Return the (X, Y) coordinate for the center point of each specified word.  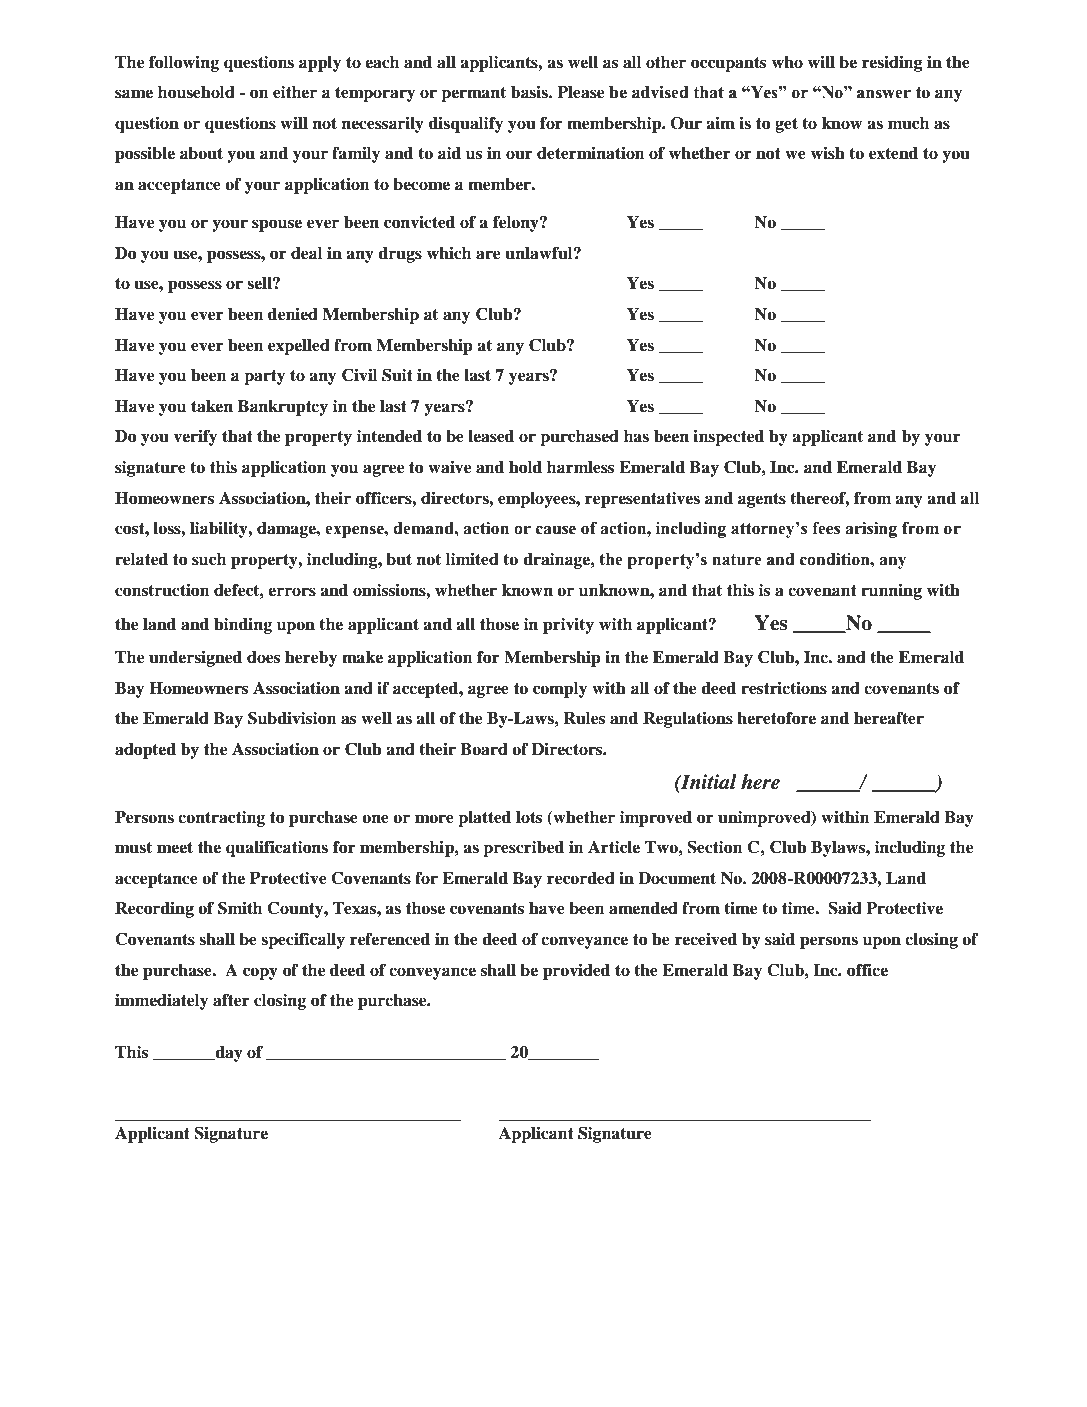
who (787, 62)
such (209, 559)
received (706, 939)
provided (576, 972)
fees (826, 528)
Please (580, 92)
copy (260, 973)
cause (556, 530)
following (184, 63)
